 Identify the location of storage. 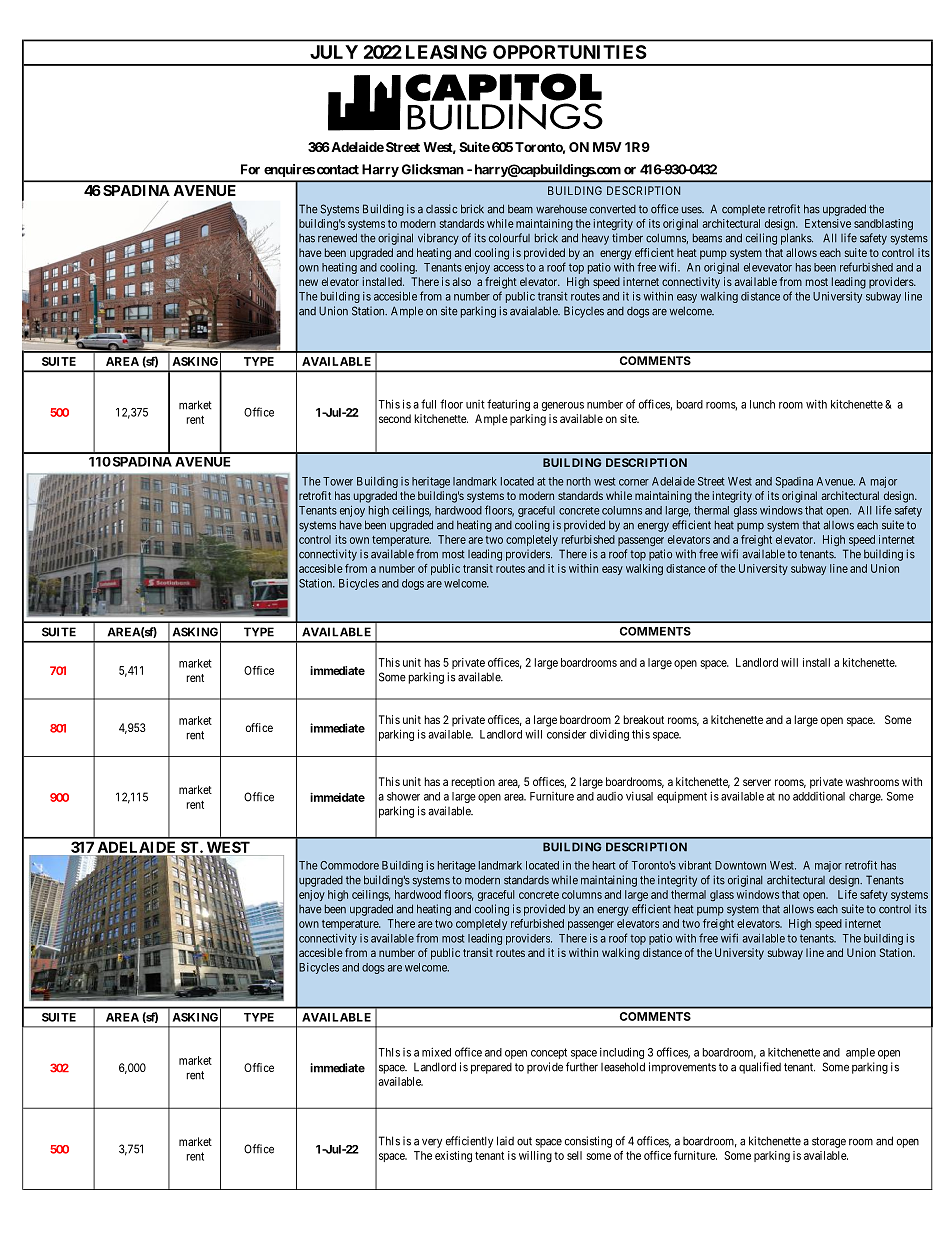
(829, 1142).
